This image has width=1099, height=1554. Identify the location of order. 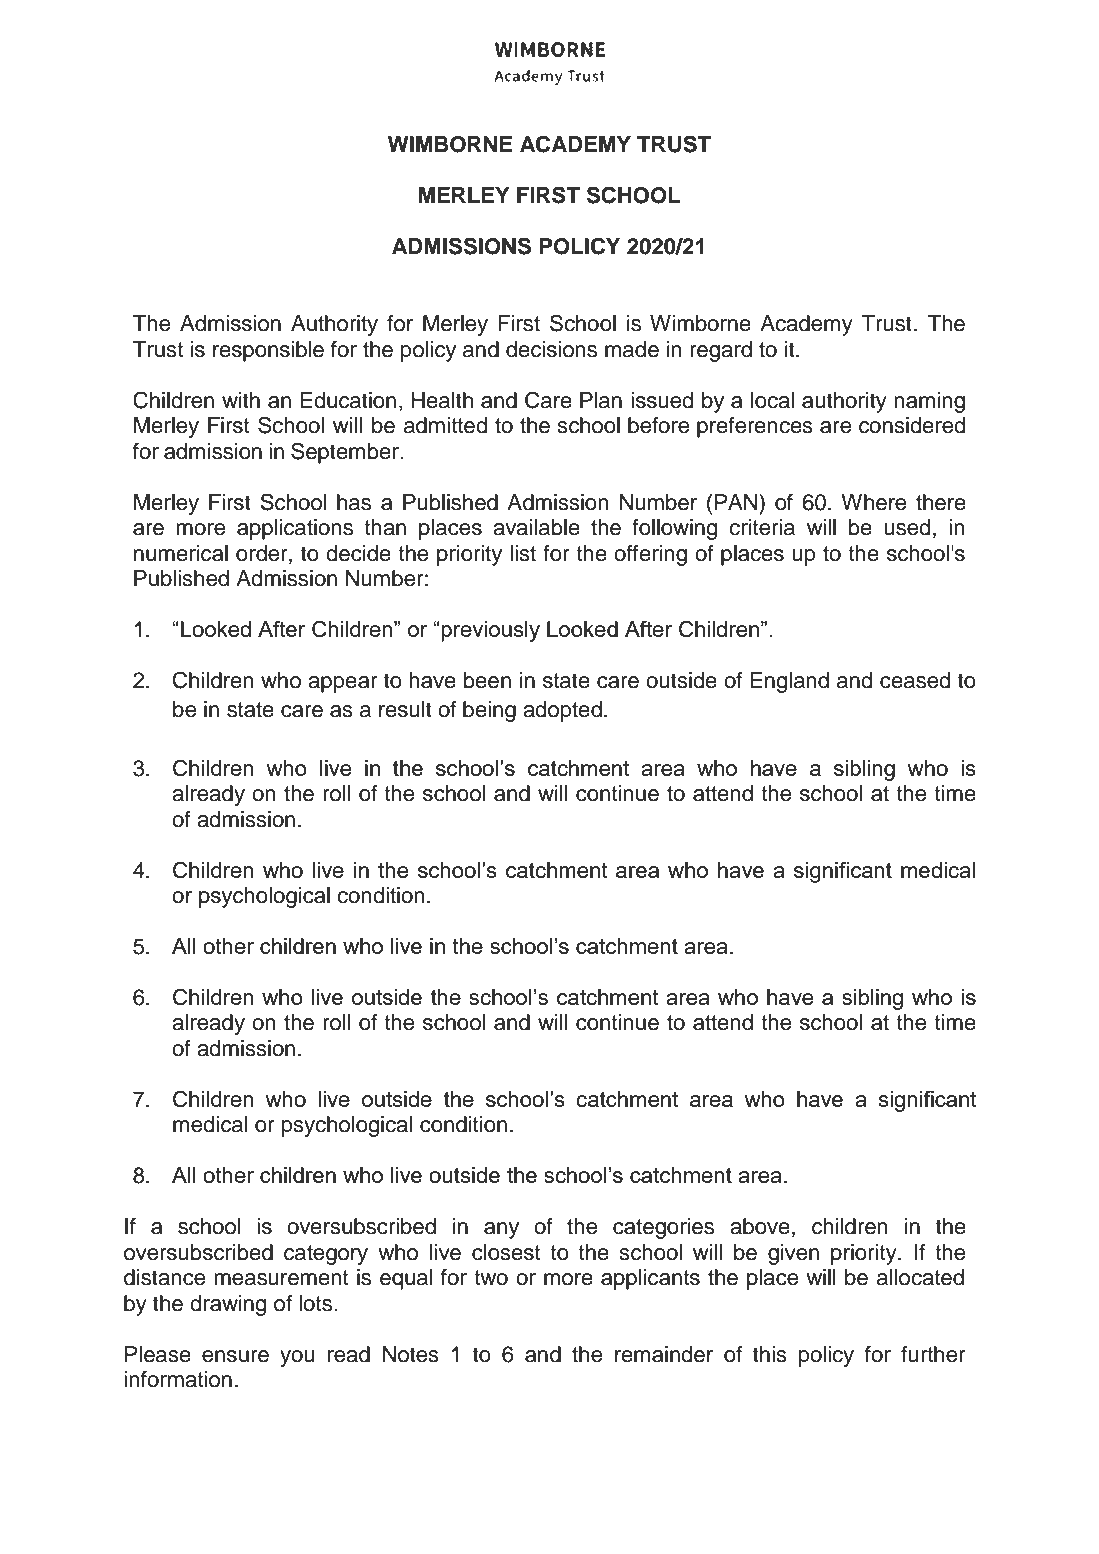
(263, 553).
